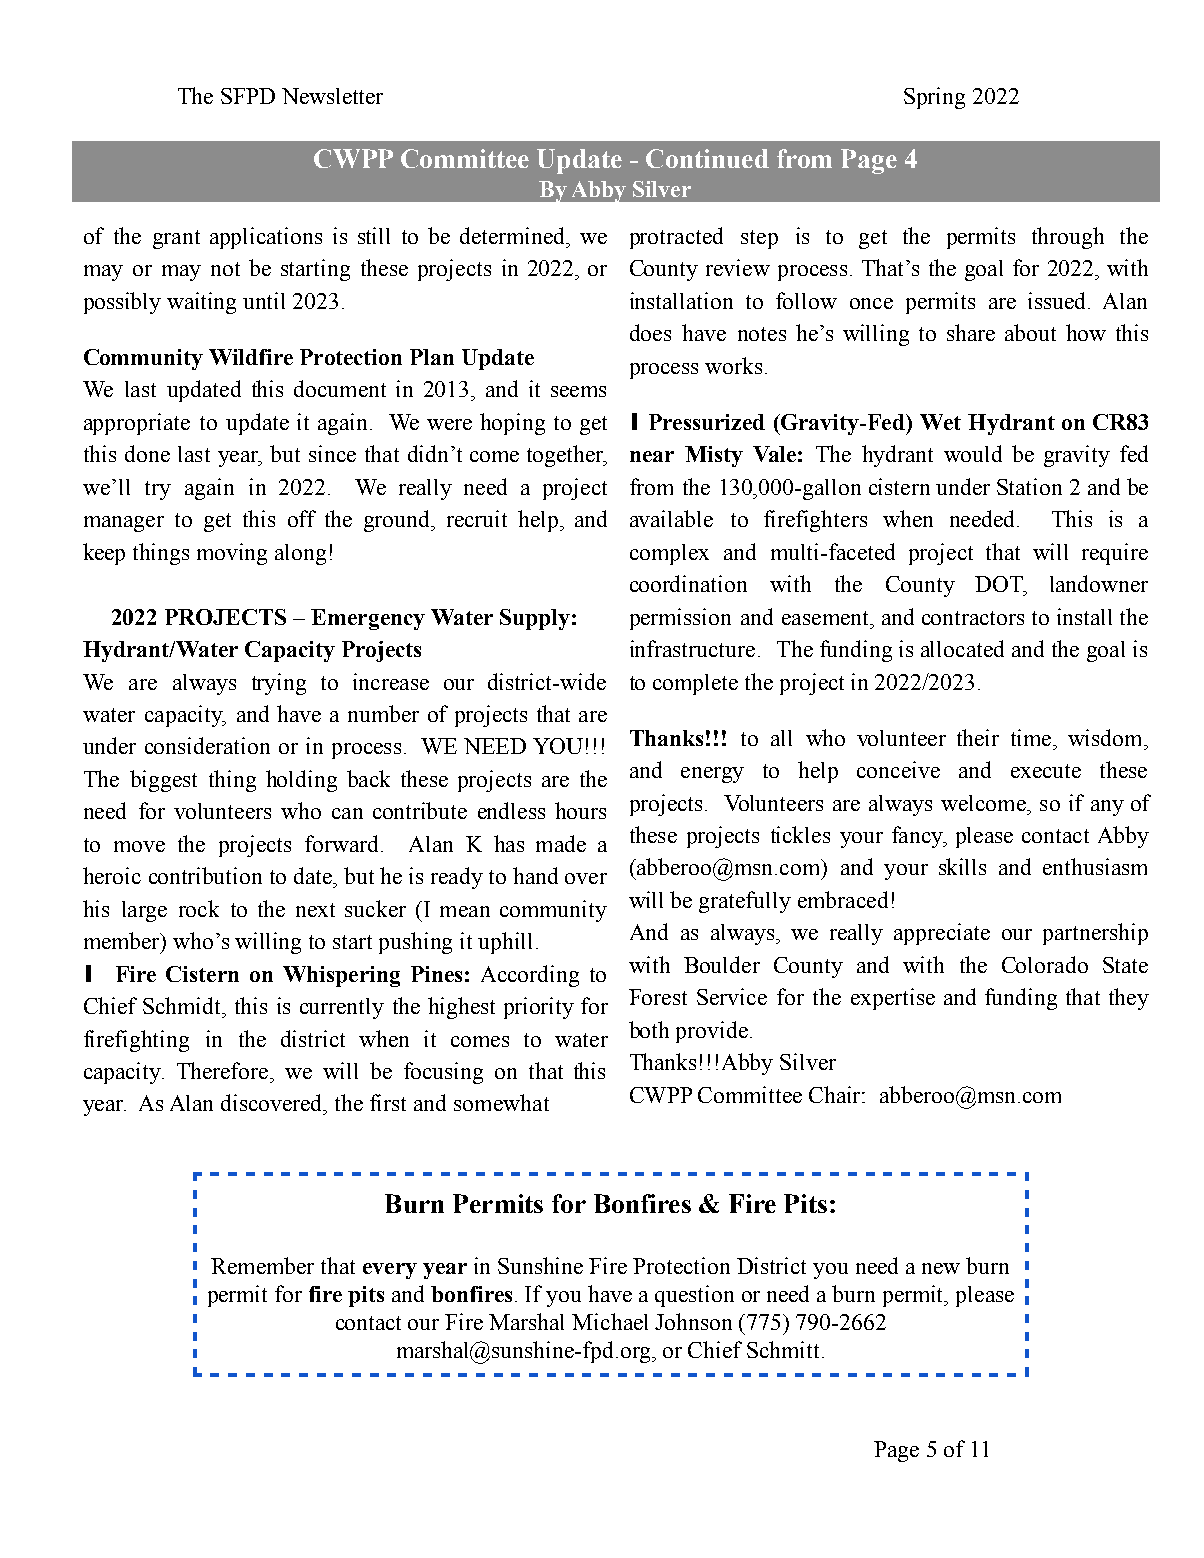 This screenshot has width=1204, height=1558. What do you see at coordinates (973, 453) in the screenshot?
I see `would` at bounding box center [973, 453].
